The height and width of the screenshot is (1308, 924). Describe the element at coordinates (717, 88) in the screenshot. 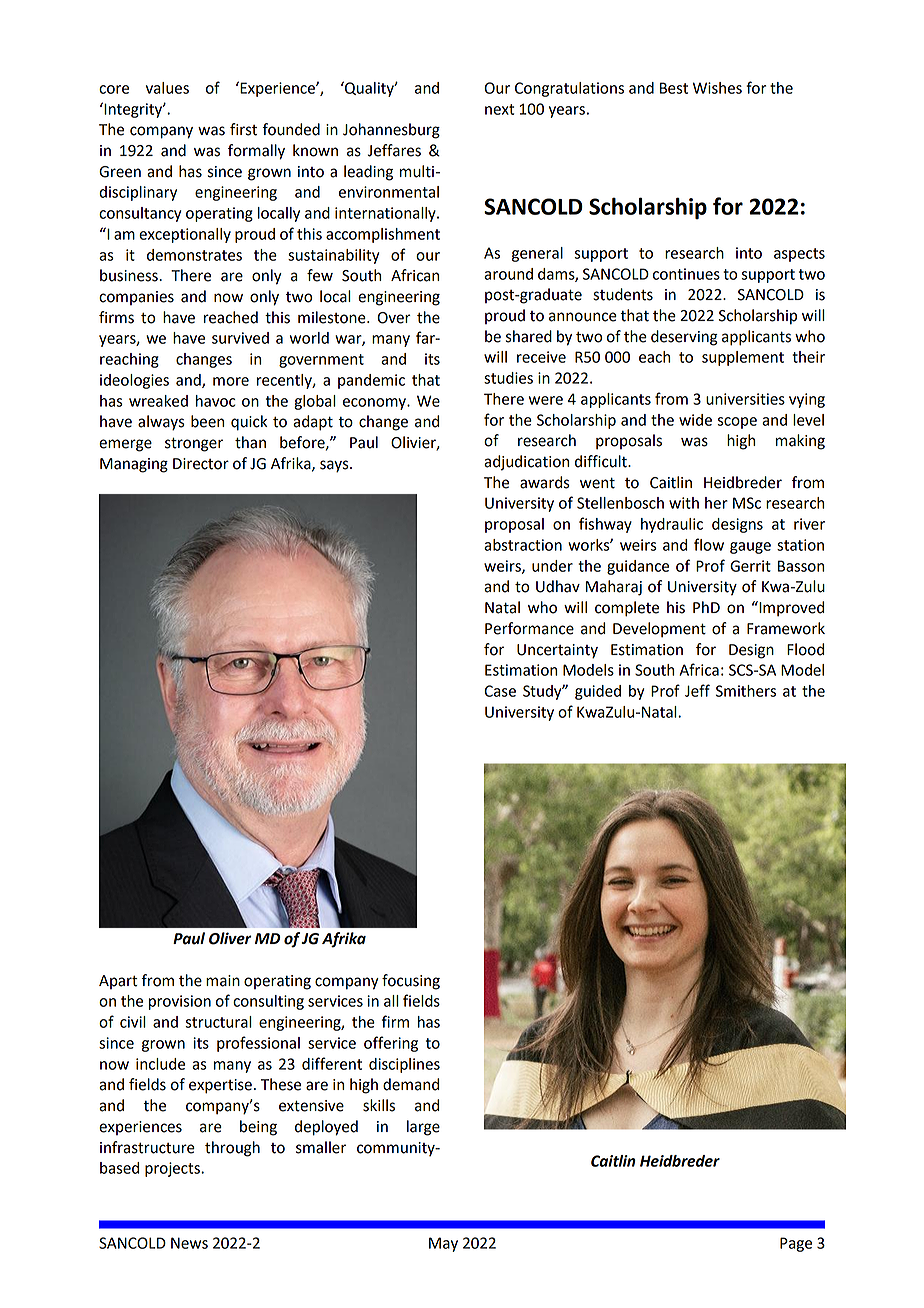

I see `Wishes` at that location.
